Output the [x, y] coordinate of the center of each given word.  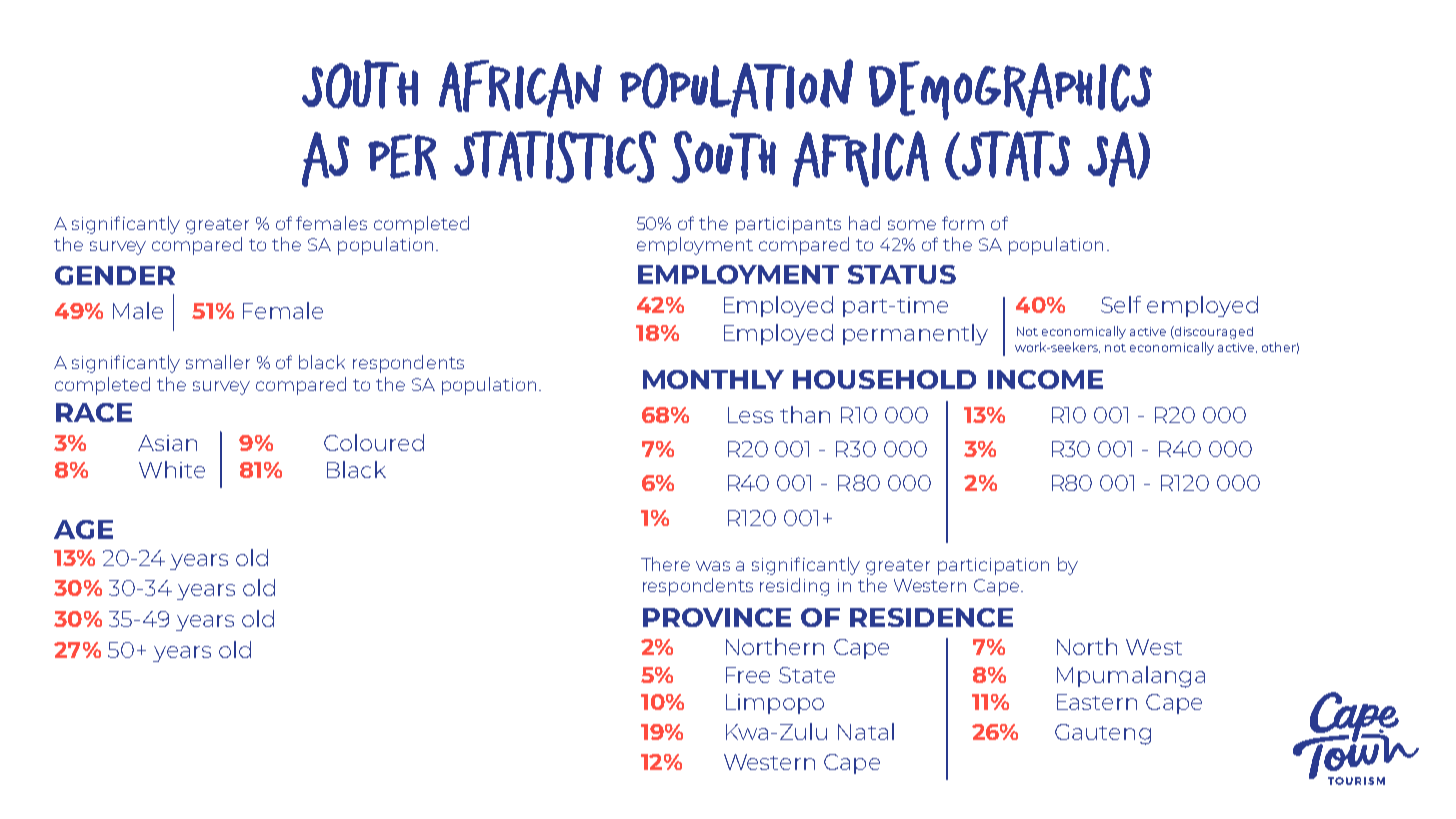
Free [748, 675]
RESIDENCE [931, 617]
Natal [866, 731]
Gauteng [1103, 734]
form [963, 223]
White [172, 469]
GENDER [115, 275]
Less [750, 415]
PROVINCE [717, 617]
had [864, 223]
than [805, 414]
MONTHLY [713, 379]
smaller [218, 362]
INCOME [1045, 379]
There [665, 564]
